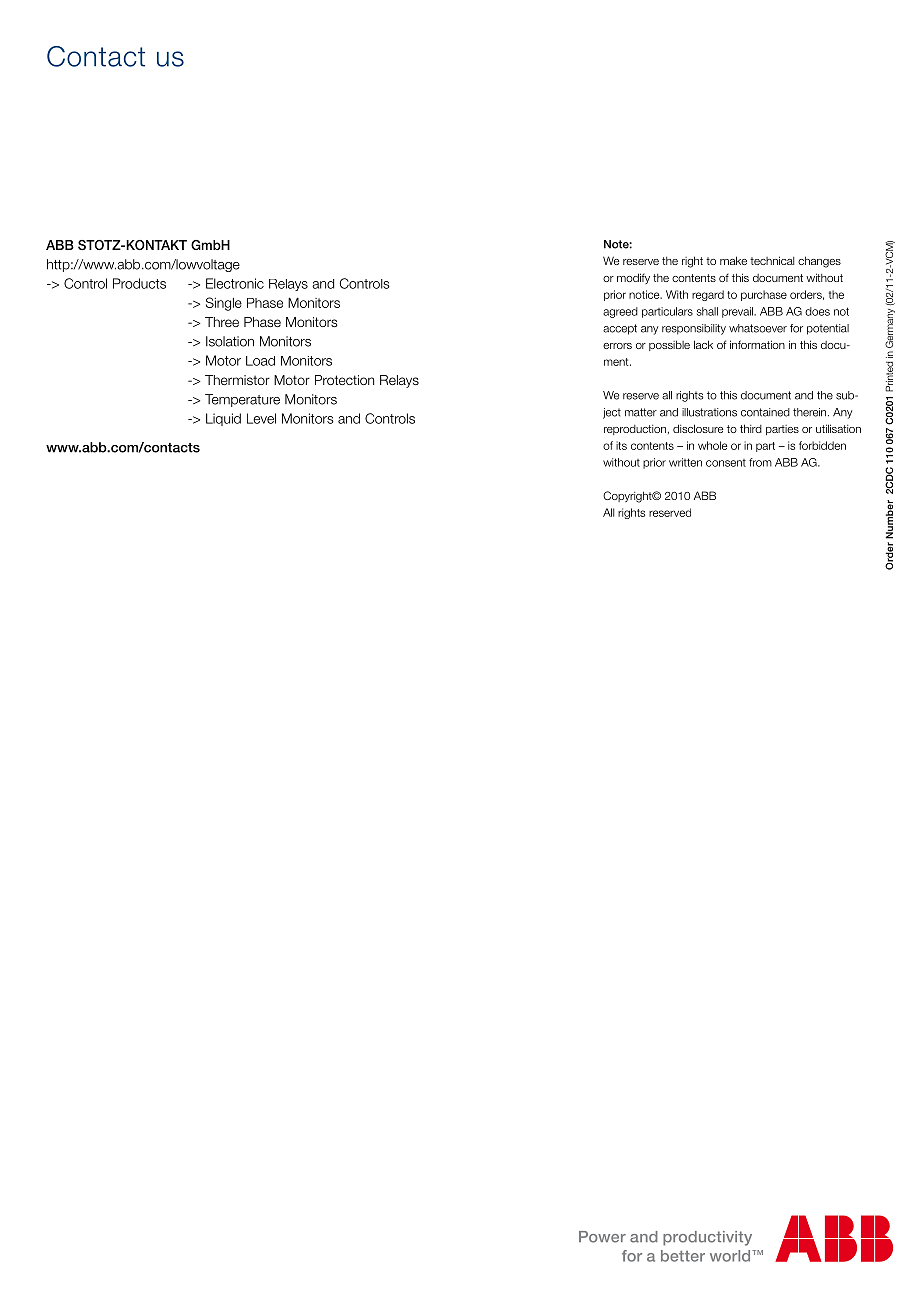 The image size is (924, 1308). Describe the element at coordinates (344, 380) in the document. I see `Protection` at that location.
